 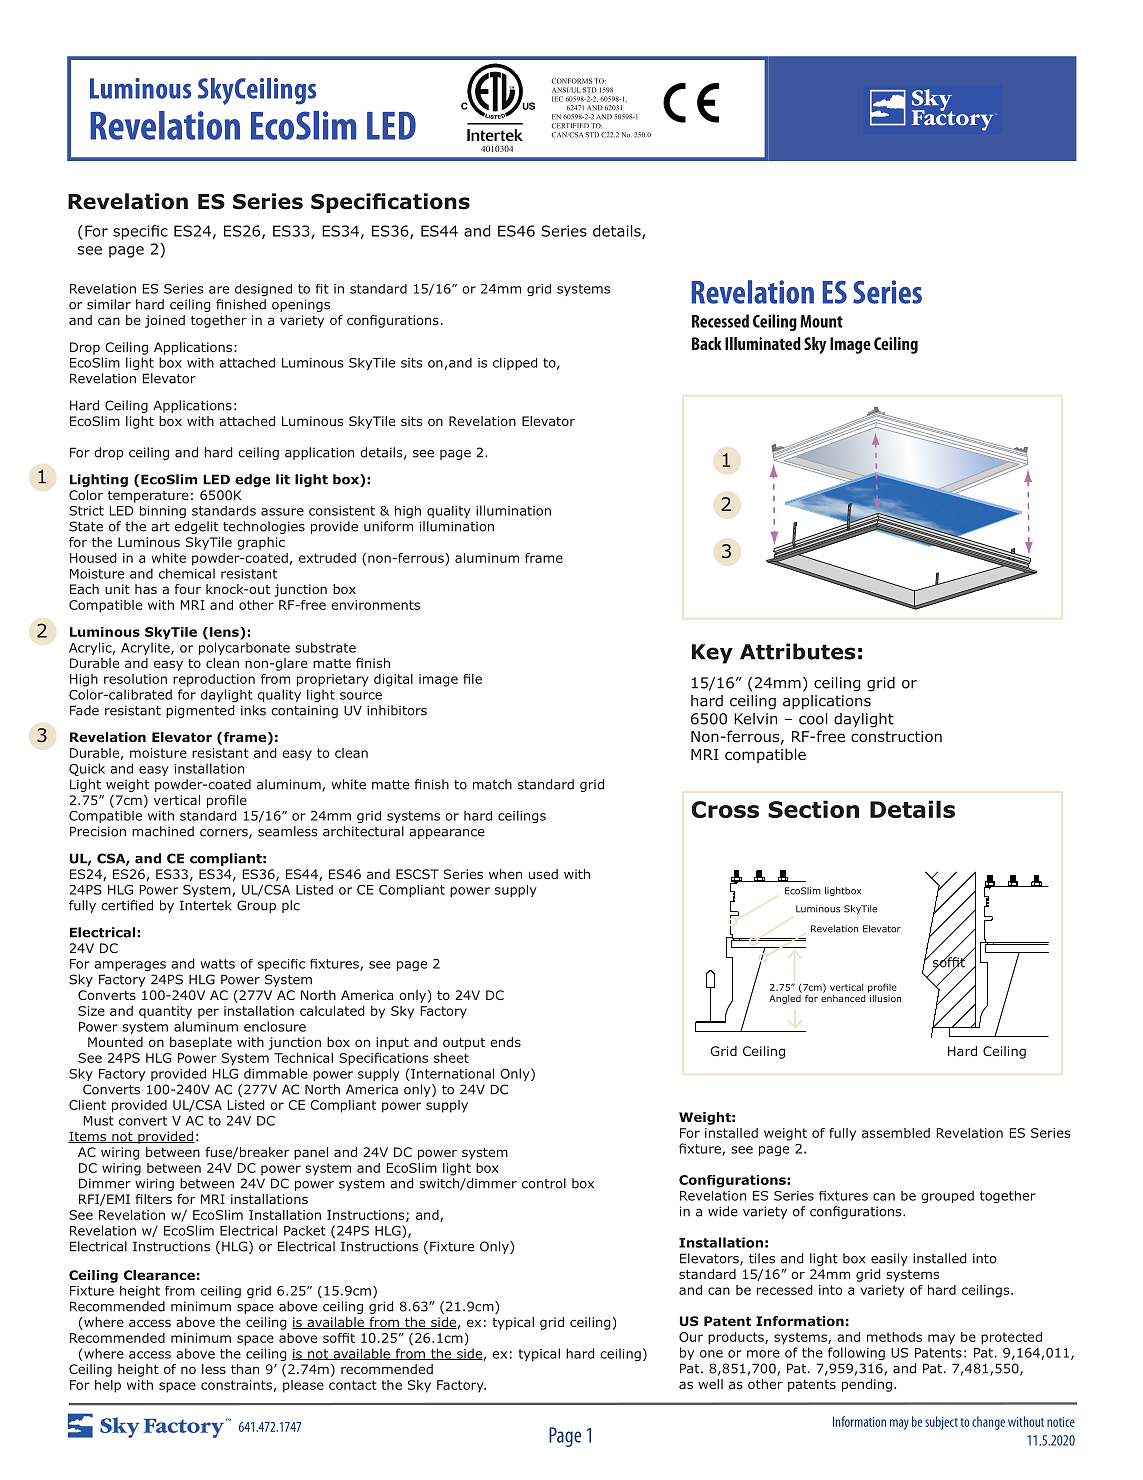 I want to click on Illuminated, so click(x=763, y=343).
